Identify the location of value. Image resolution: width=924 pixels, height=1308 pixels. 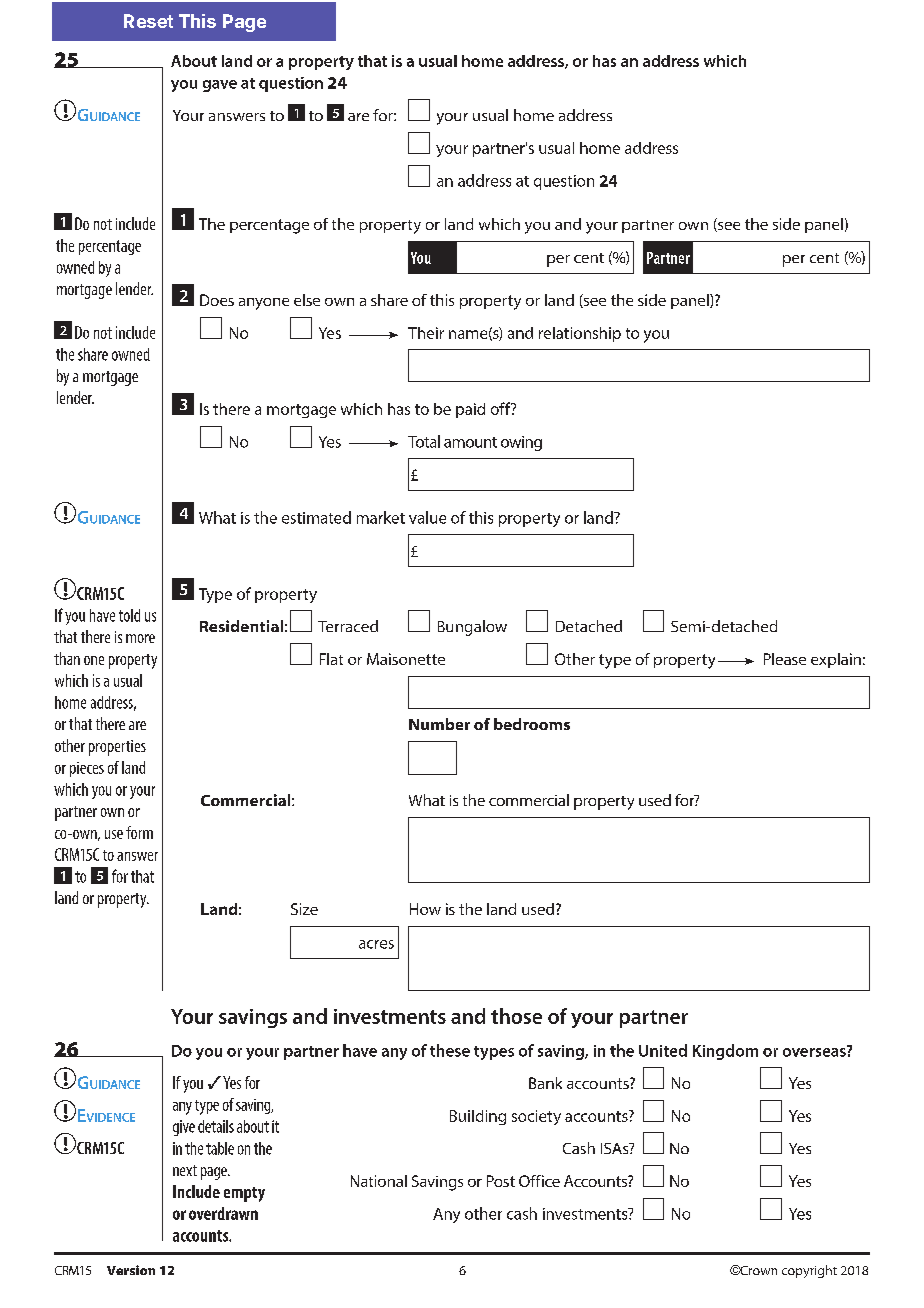
(427, 517).
